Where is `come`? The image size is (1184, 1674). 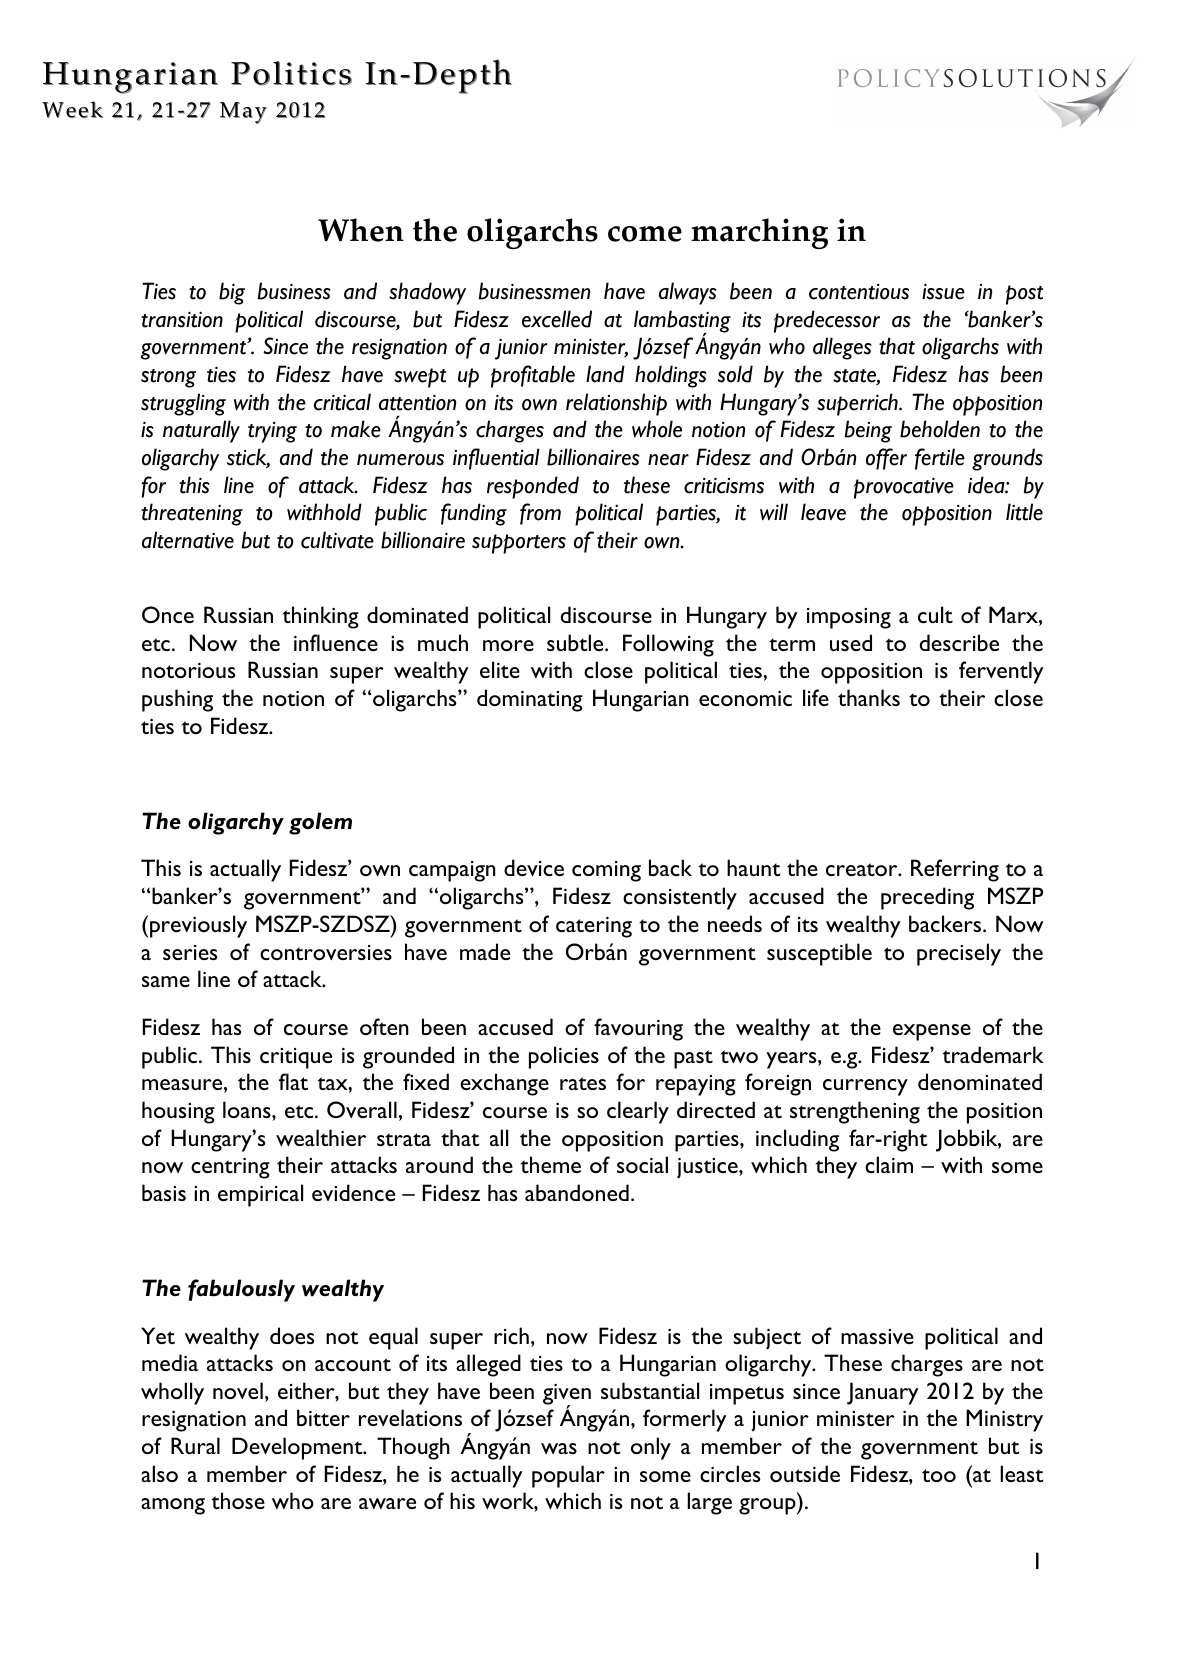
come is located at coordinates (645, 234).
